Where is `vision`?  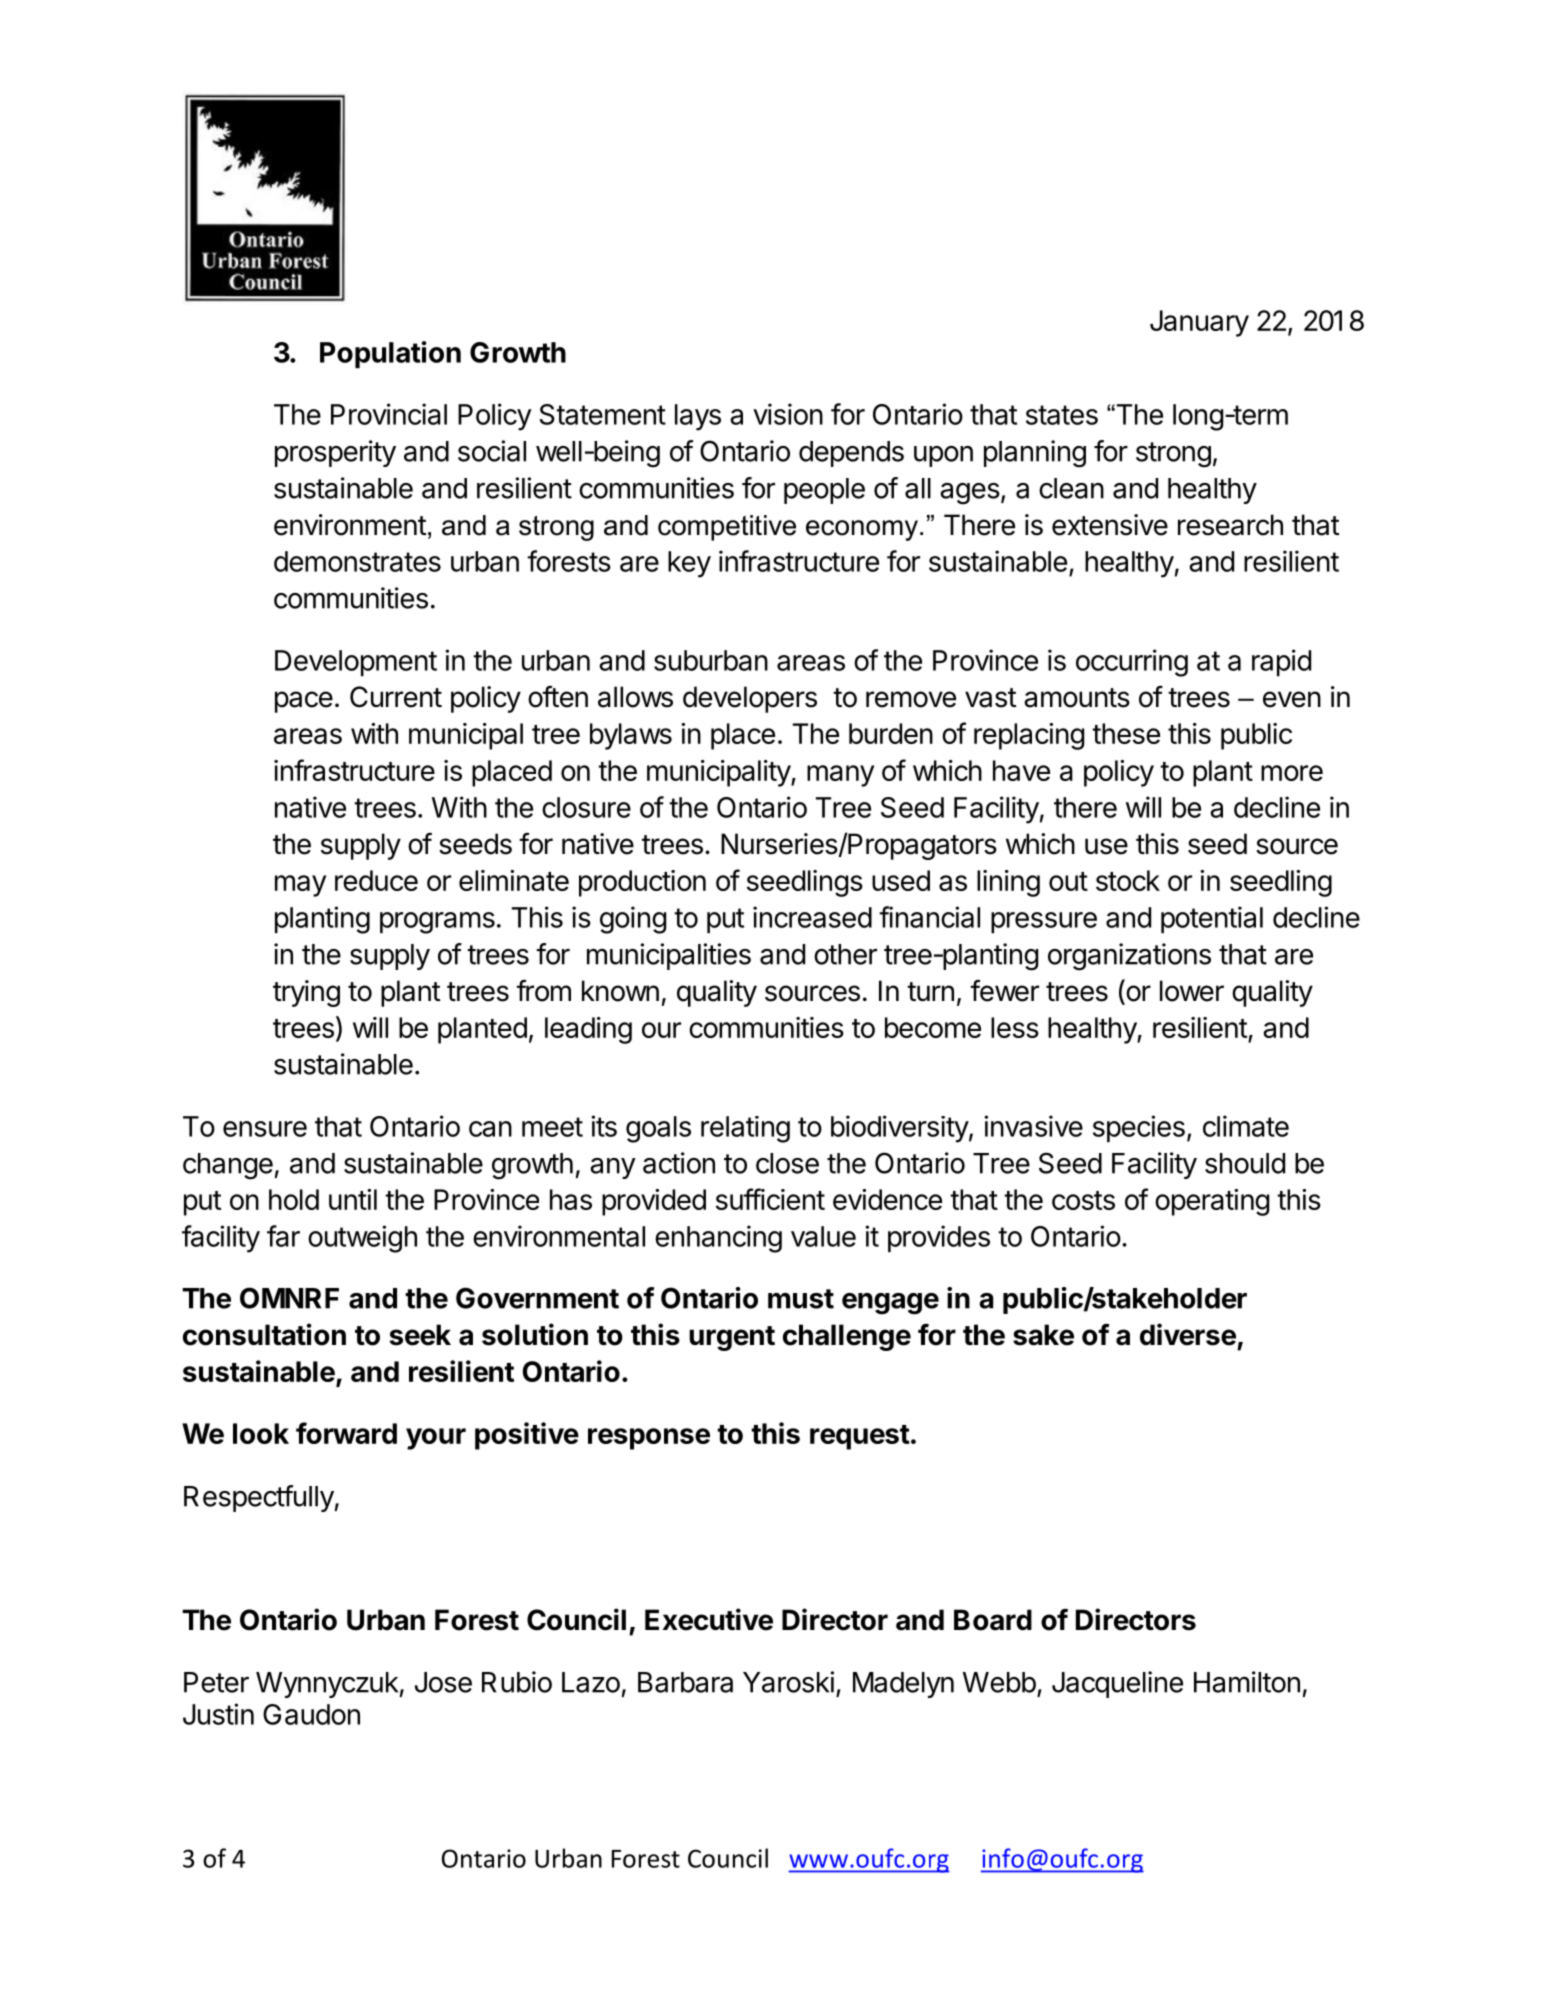 vision is located at coordinates (788, 414).
